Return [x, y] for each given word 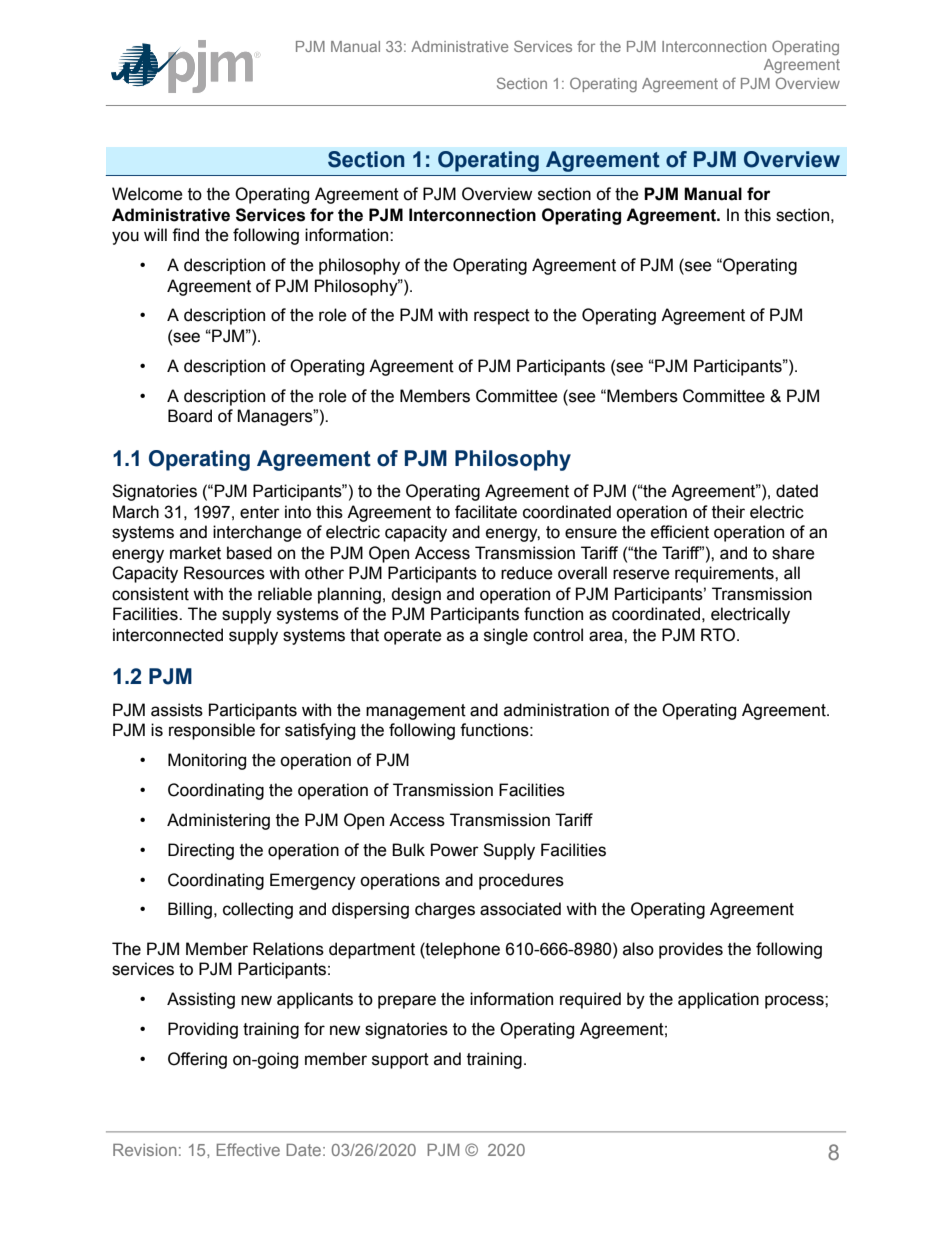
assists [177, 710]
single [506, 636]
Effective [248, 1149]
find [185, 235]
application [718, 1000]
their [728, 512]
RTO [719, 635]
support [400, 1061]
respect [502, 317]
